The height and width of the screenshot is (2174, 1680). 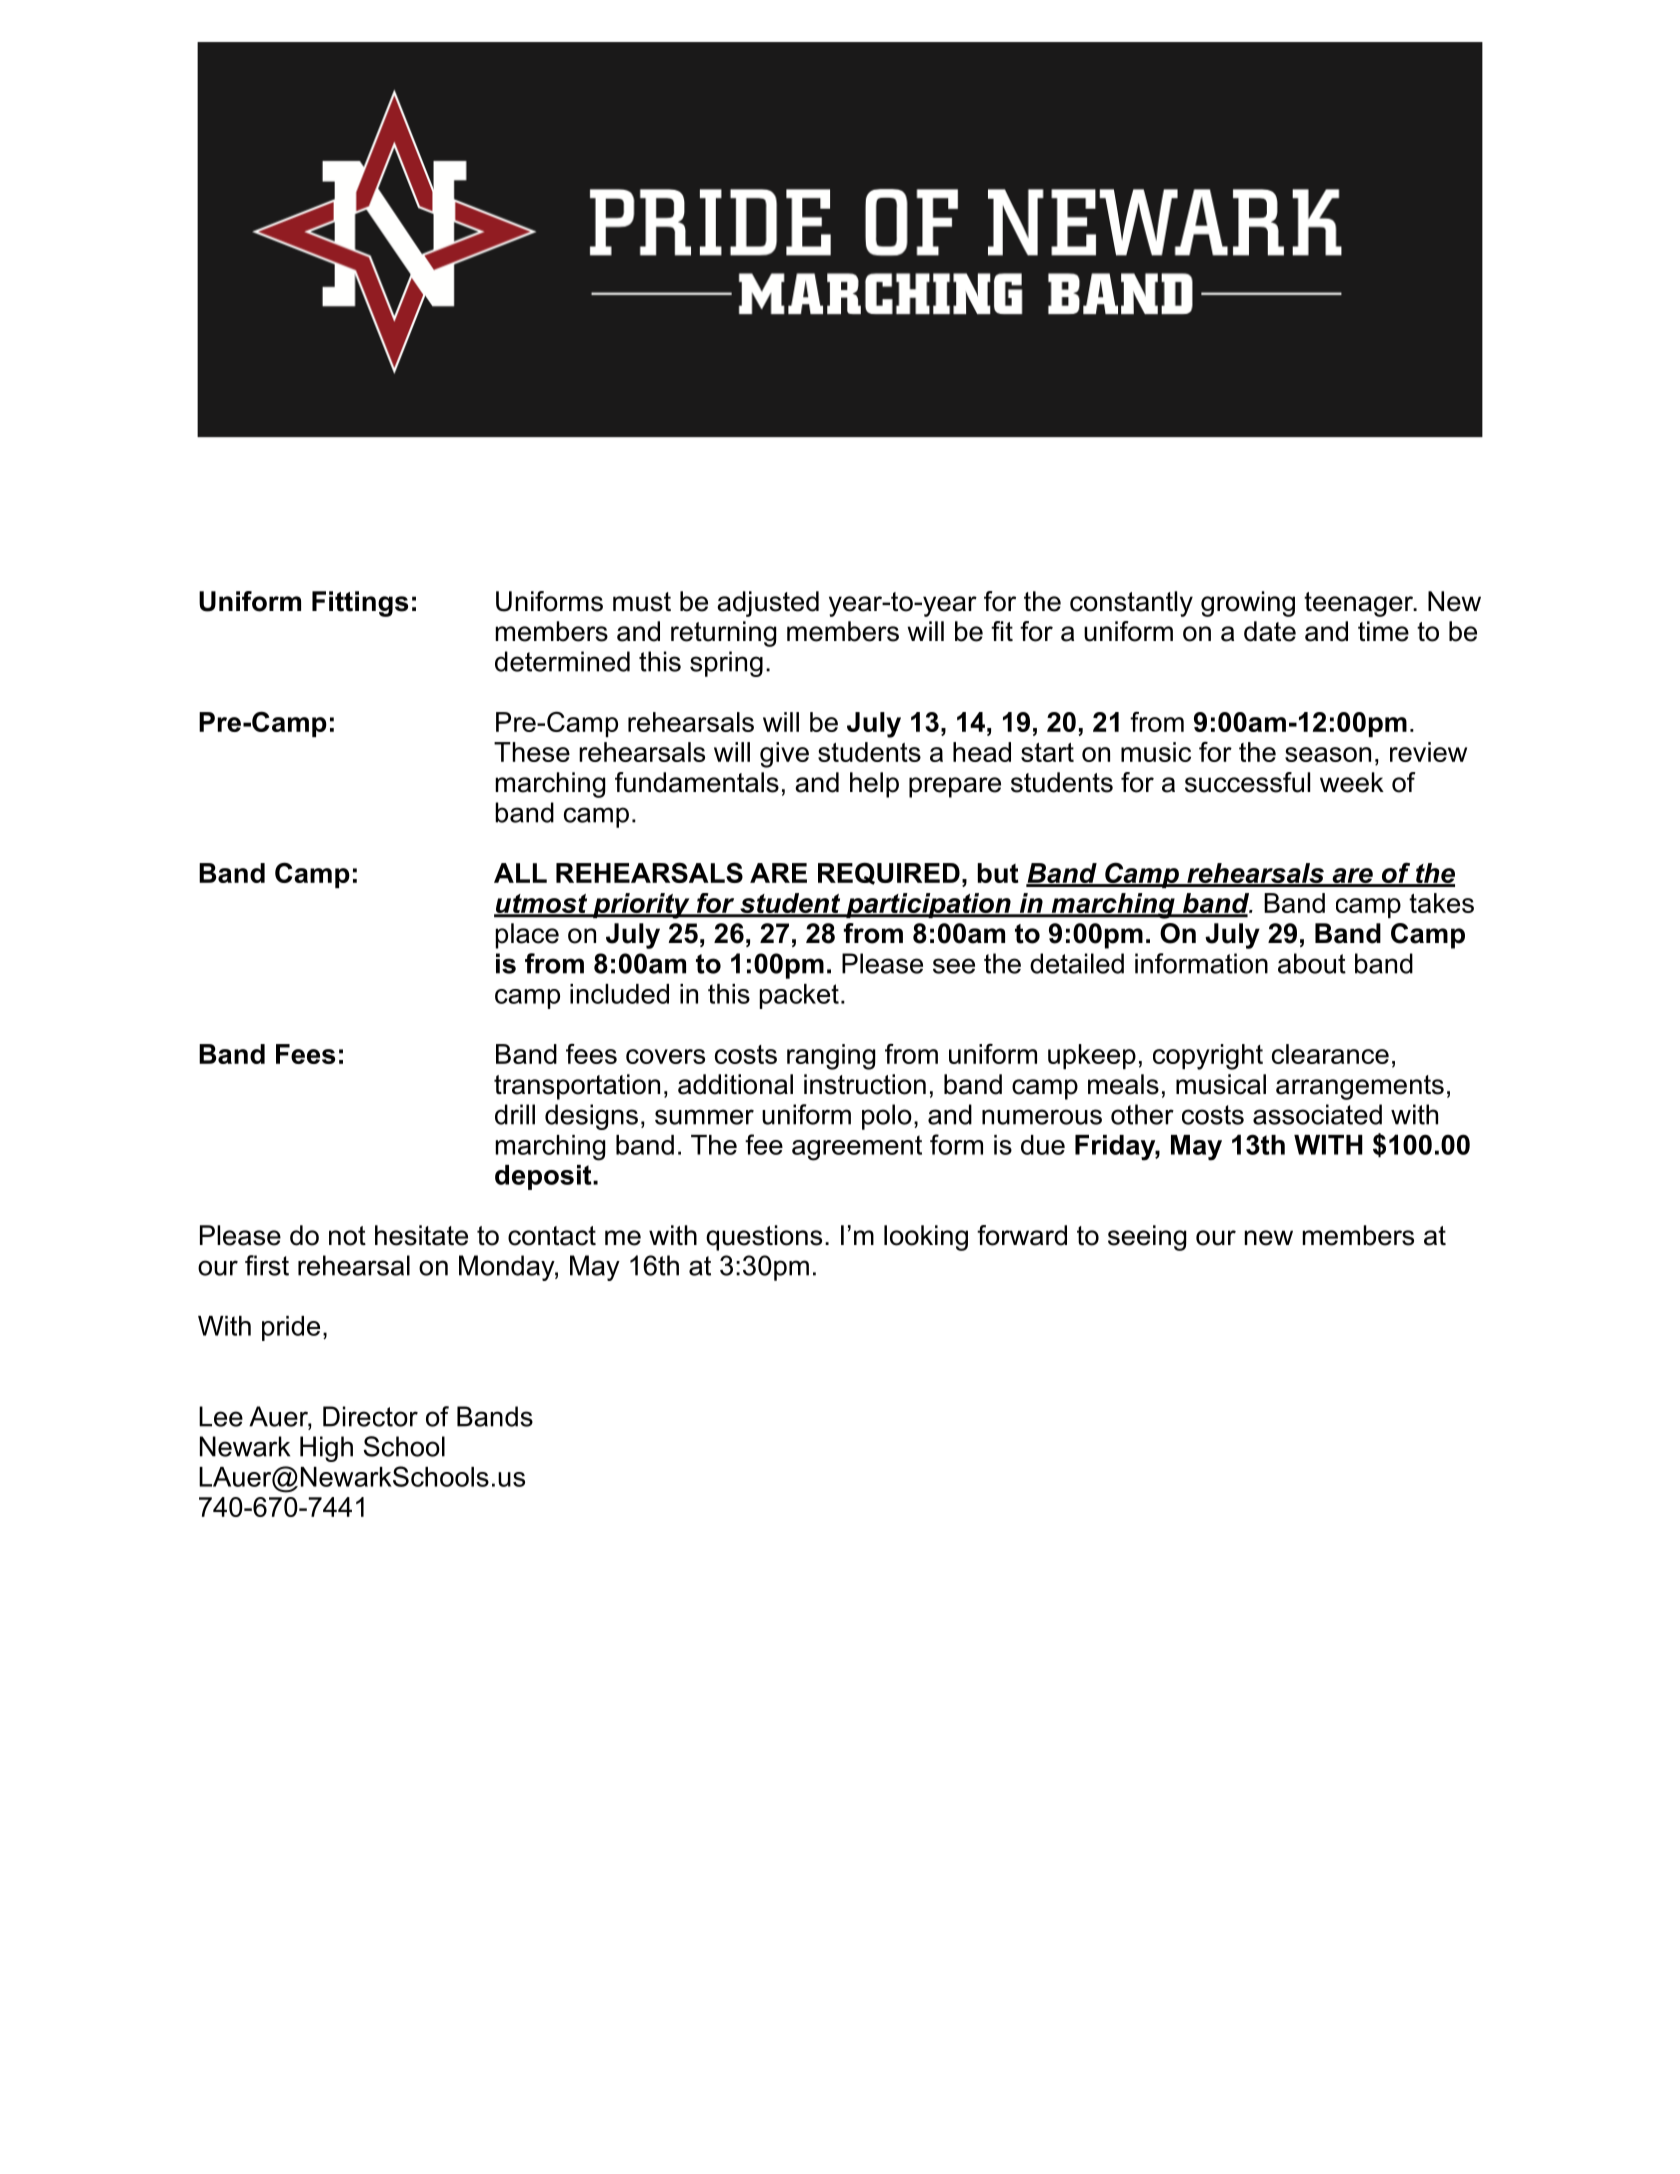 I want to click on not, so click(x=347, y=1236).
